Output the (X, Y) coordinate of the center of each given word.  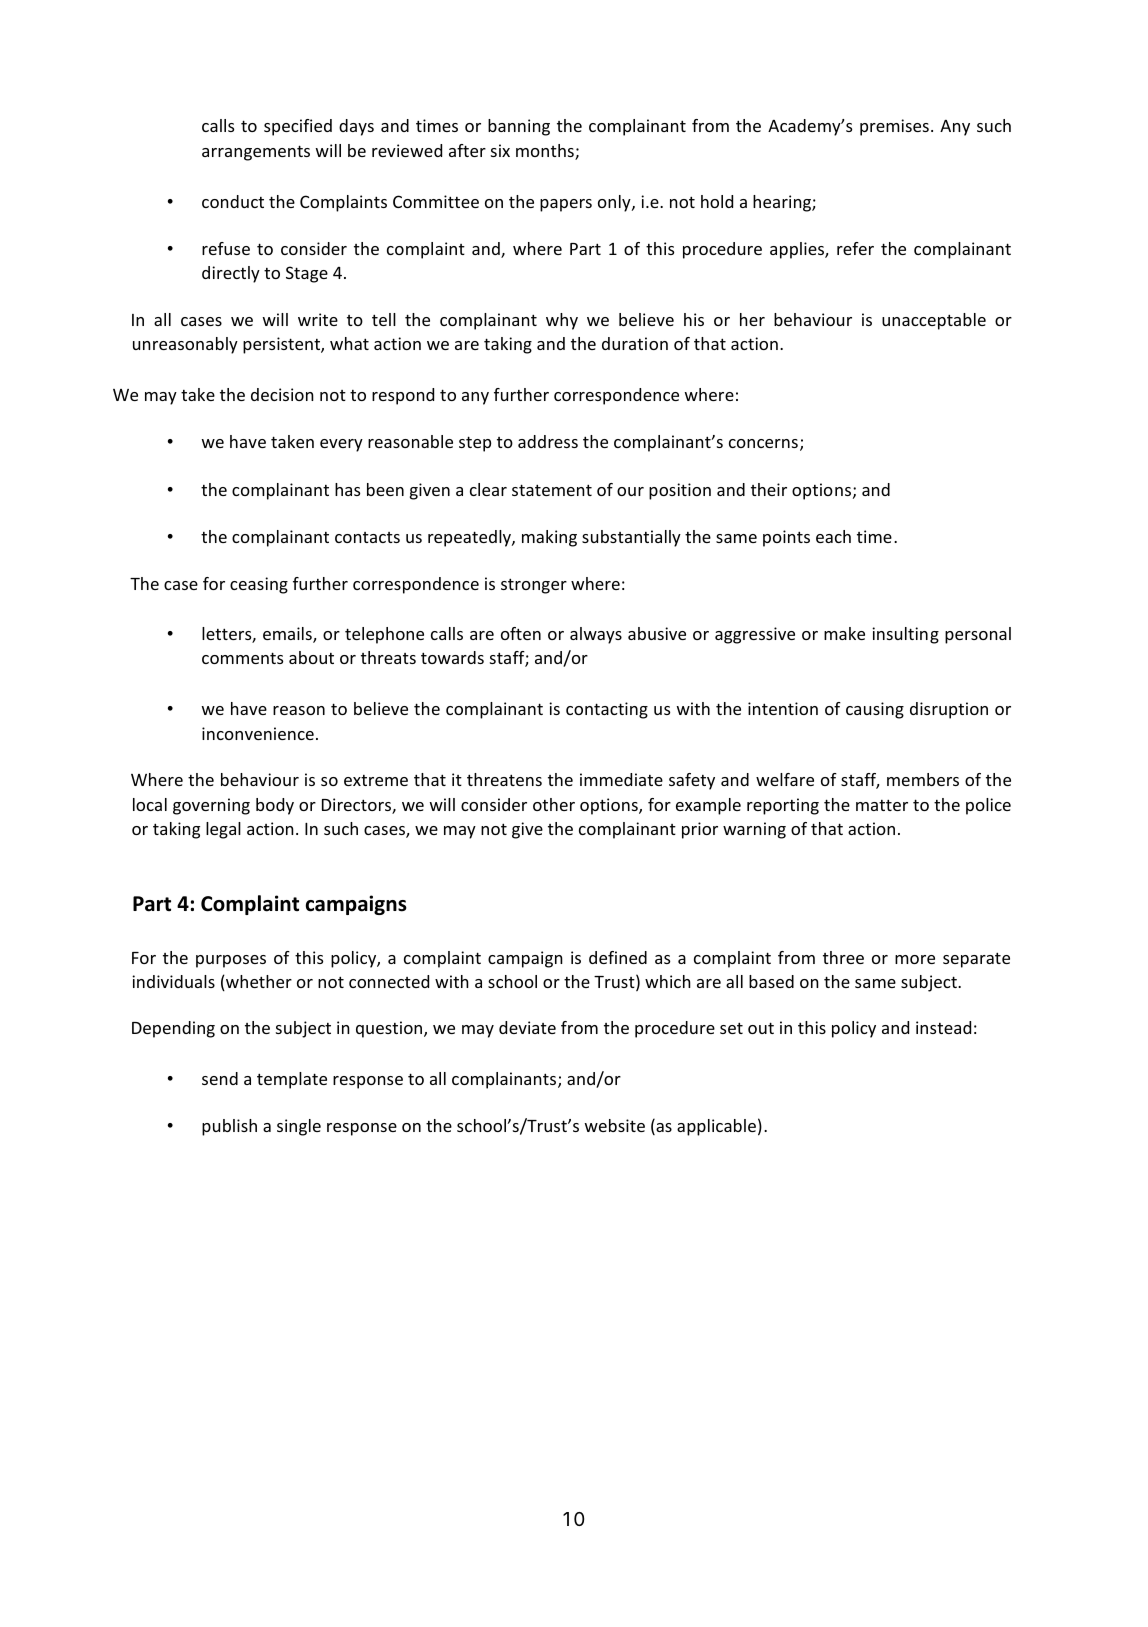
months (546, 152)
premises (894, 127)
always (596, 635)
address (548, 441)
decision (282, 394)
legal (223, 830)
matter (882, 805)
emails (288, 635)
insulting (905, 635)
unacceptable (934, 321)
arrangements (256, 153)
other (554, 804)
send (220, 1078)
